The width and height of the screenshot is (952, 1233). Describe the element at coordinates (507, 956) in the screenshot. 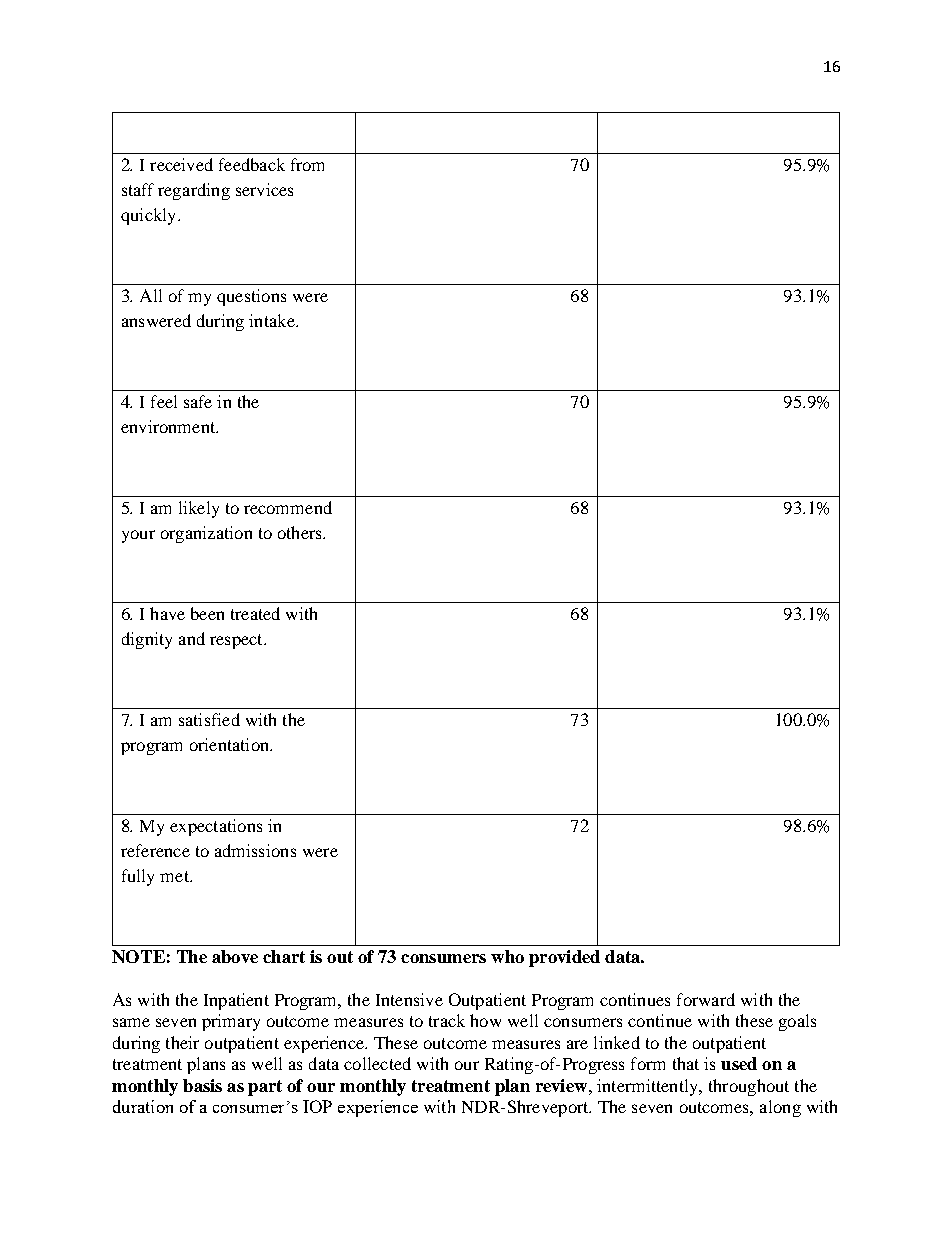

I see `who` at that location.
